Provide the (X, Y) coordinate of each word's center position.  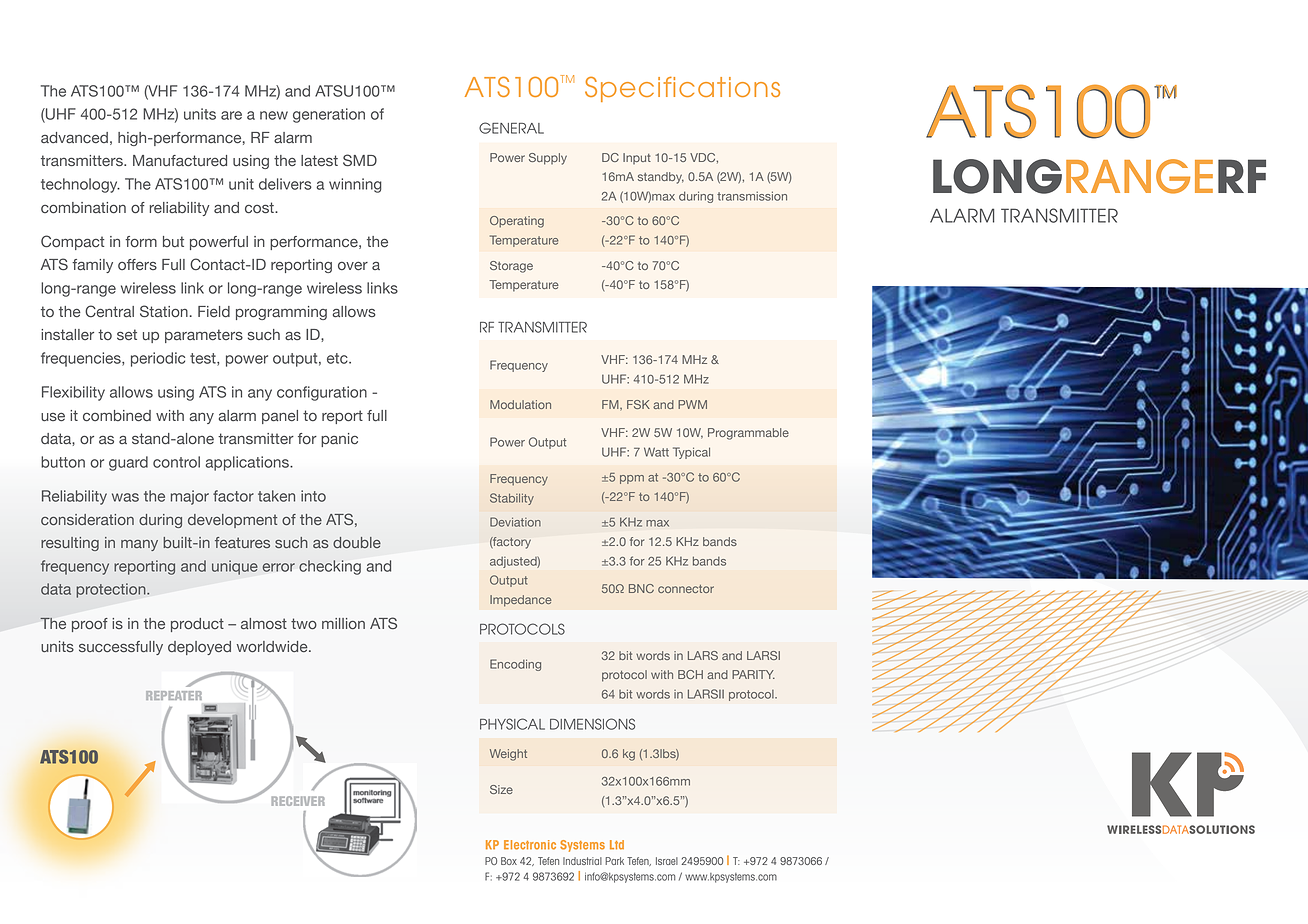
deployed (199, 648)
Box (509, 861)
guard (128, 463)
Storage (511, 267)
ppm (632, 479)
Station (164, 311)
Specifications (682, 89)
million (343, 623)
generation (329, 115)
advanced (74, 138)
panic (339, 440)
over (353, 266)
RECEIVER (298, 801)
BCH (690, 674)
